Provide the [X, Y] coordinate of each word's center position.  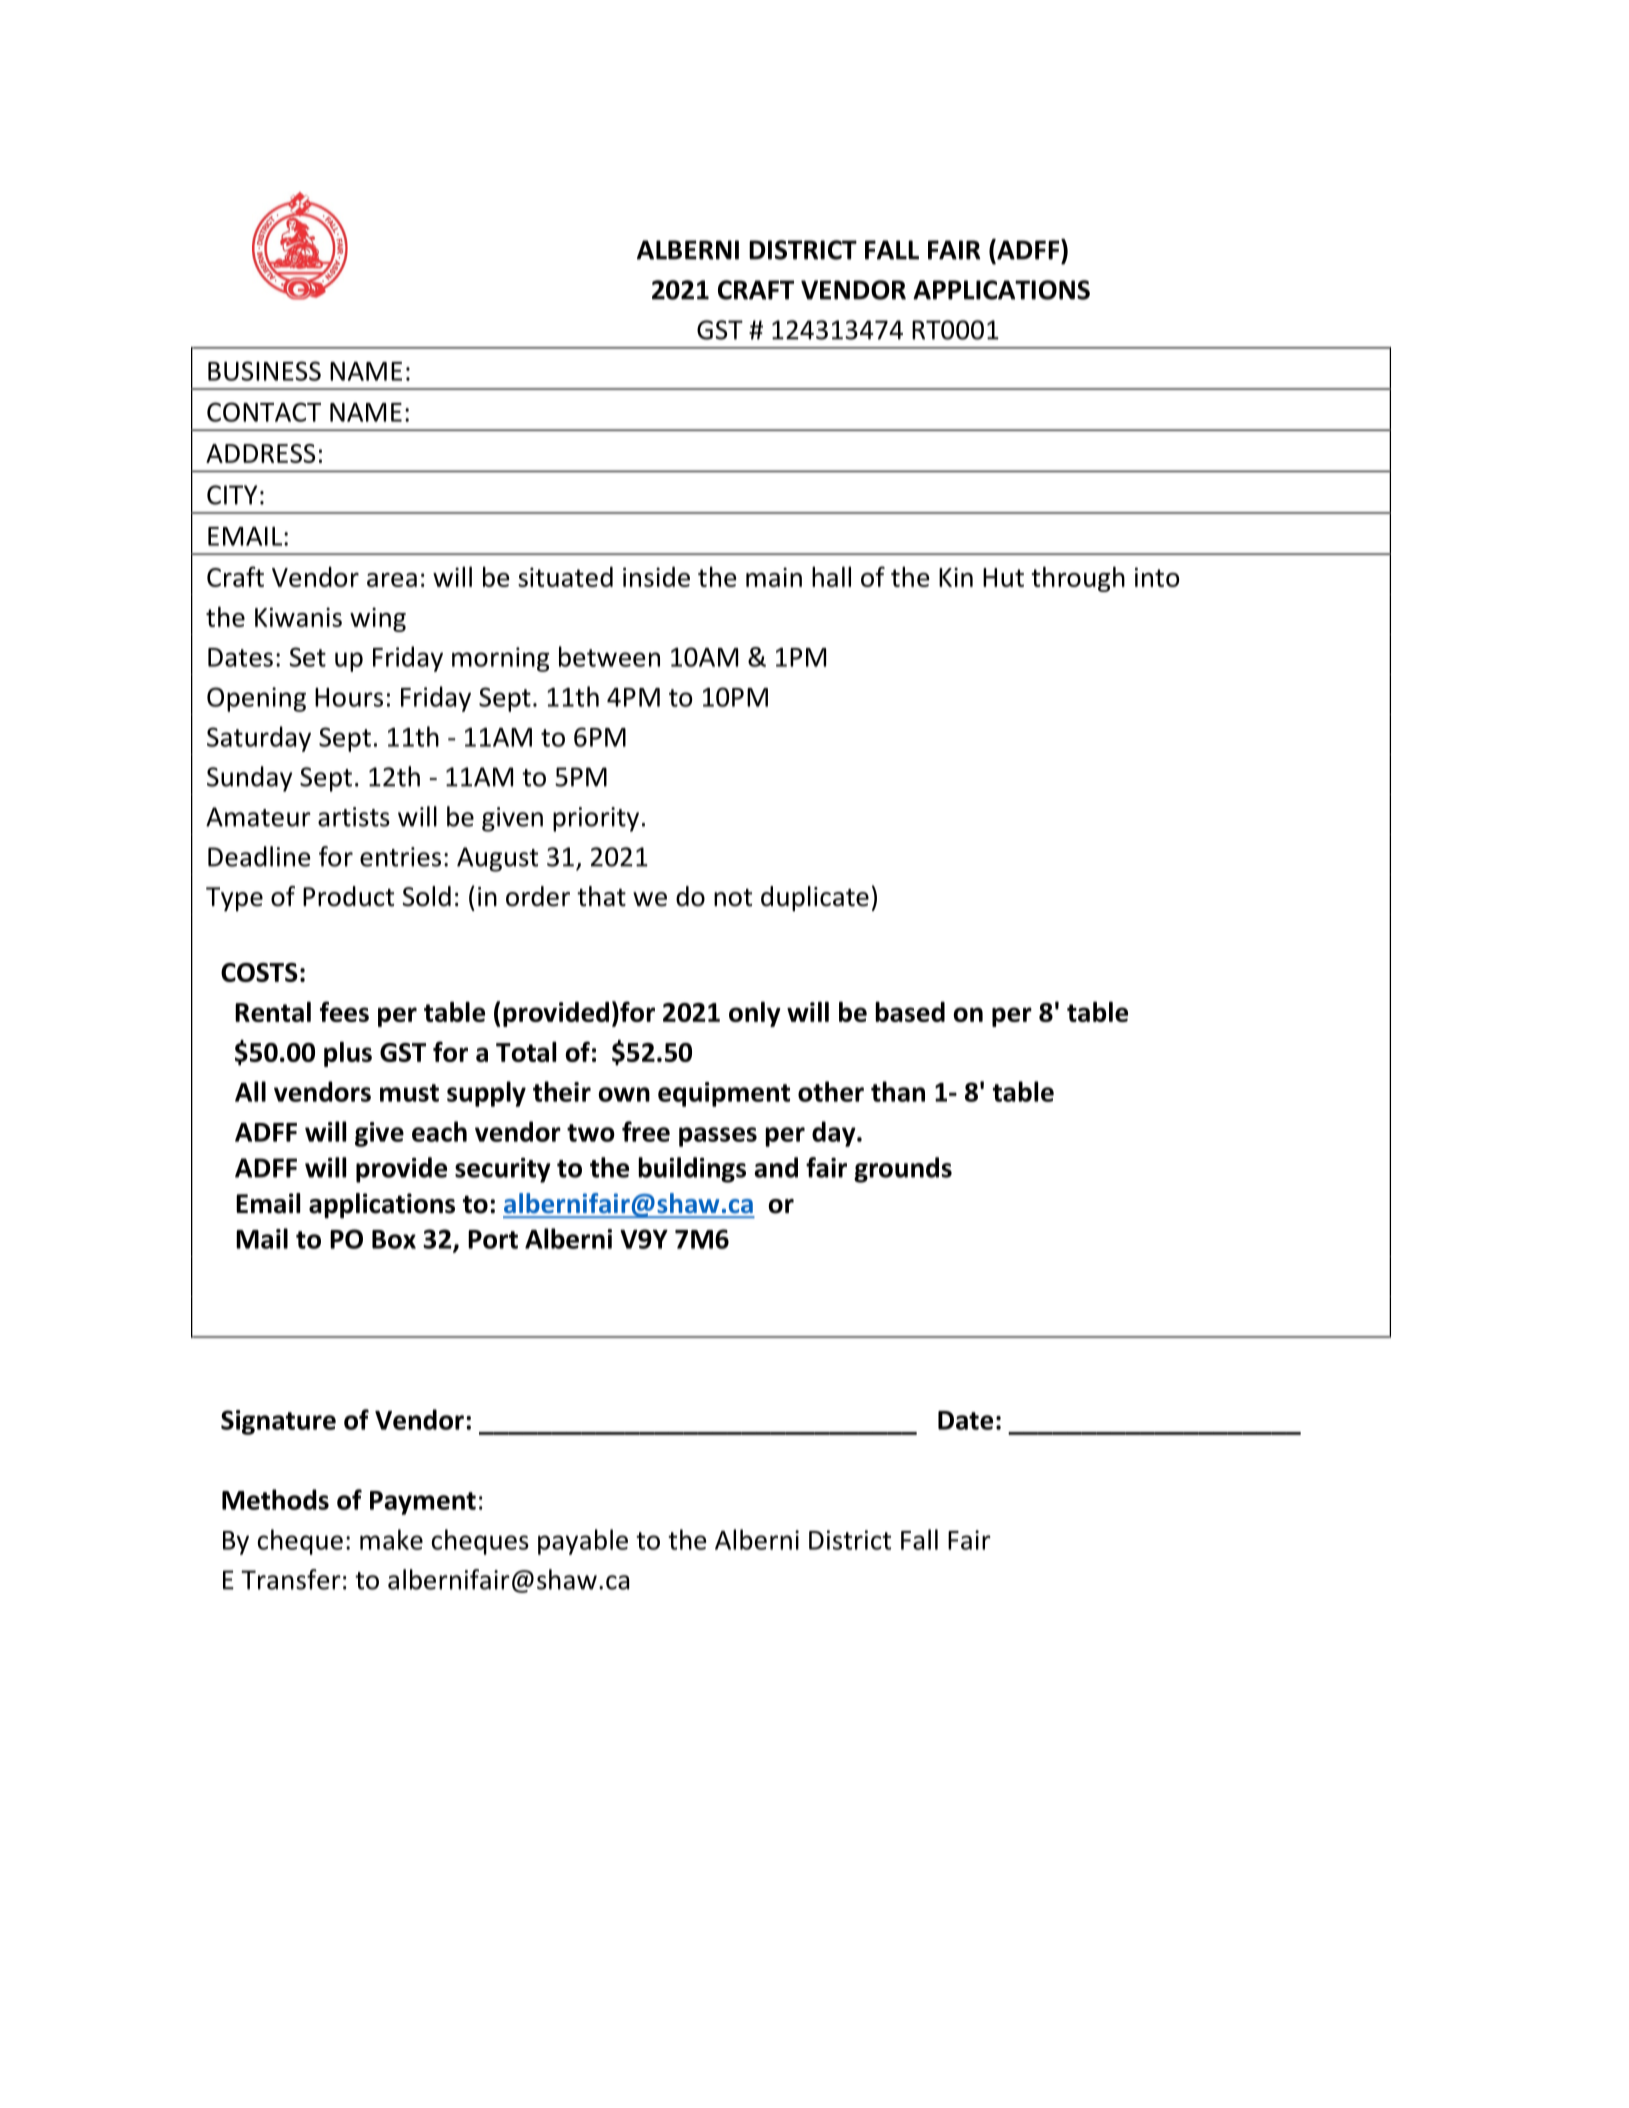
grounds [903, 1170]
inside [656, 577]
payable [583, 1542]
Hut [1003, 577]
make [391, 1539]
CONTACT [264, 412]
